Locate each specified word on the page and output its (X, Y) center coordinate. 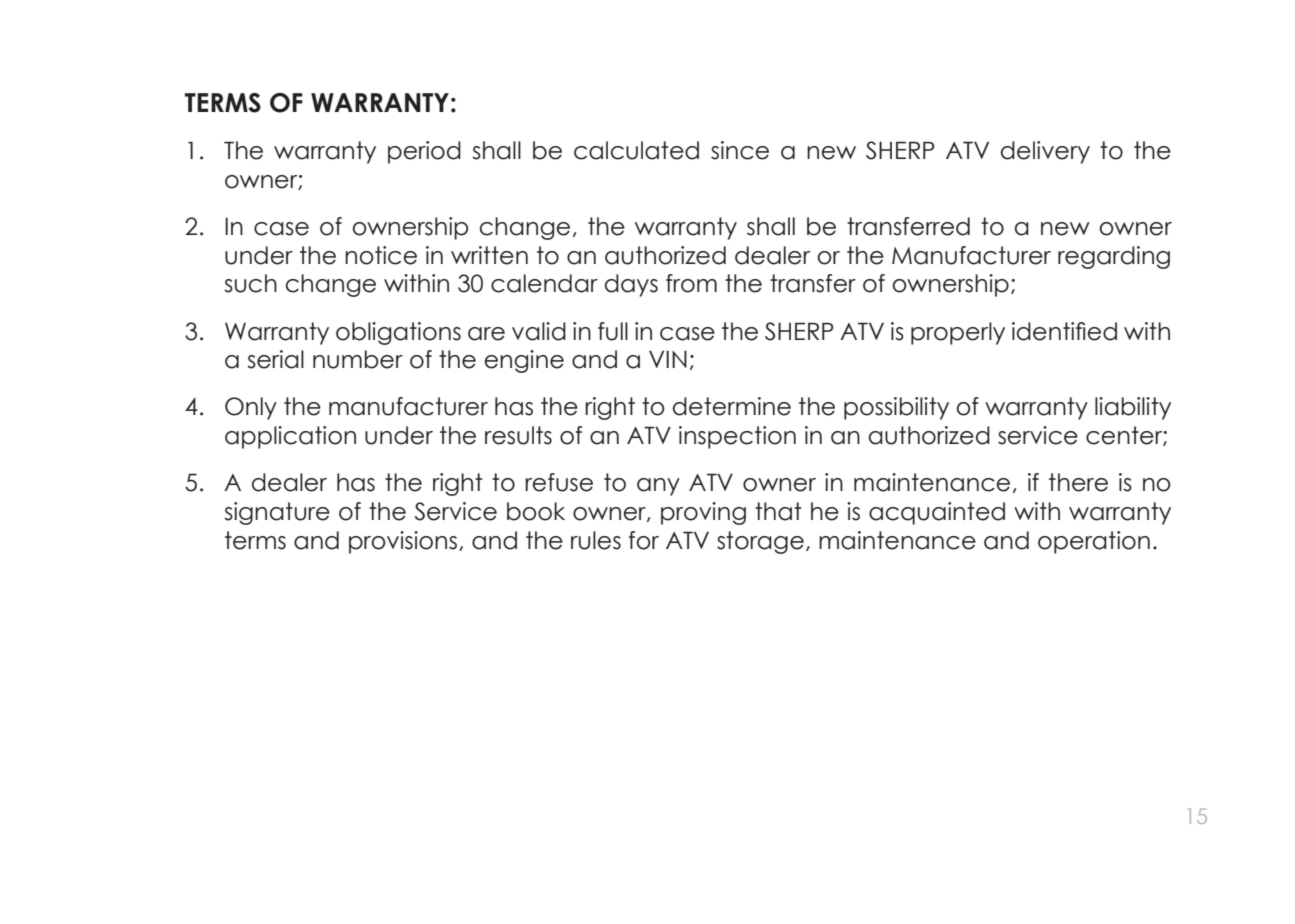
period (424, 152)
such (250, 283)
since (740, 150)
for (644, 540)
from (691, 283)
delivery (1045, 152)
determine (732, 406)
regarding (1114, 257)
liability (1133, 408)
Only (251, 408)
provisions (404, 542)
